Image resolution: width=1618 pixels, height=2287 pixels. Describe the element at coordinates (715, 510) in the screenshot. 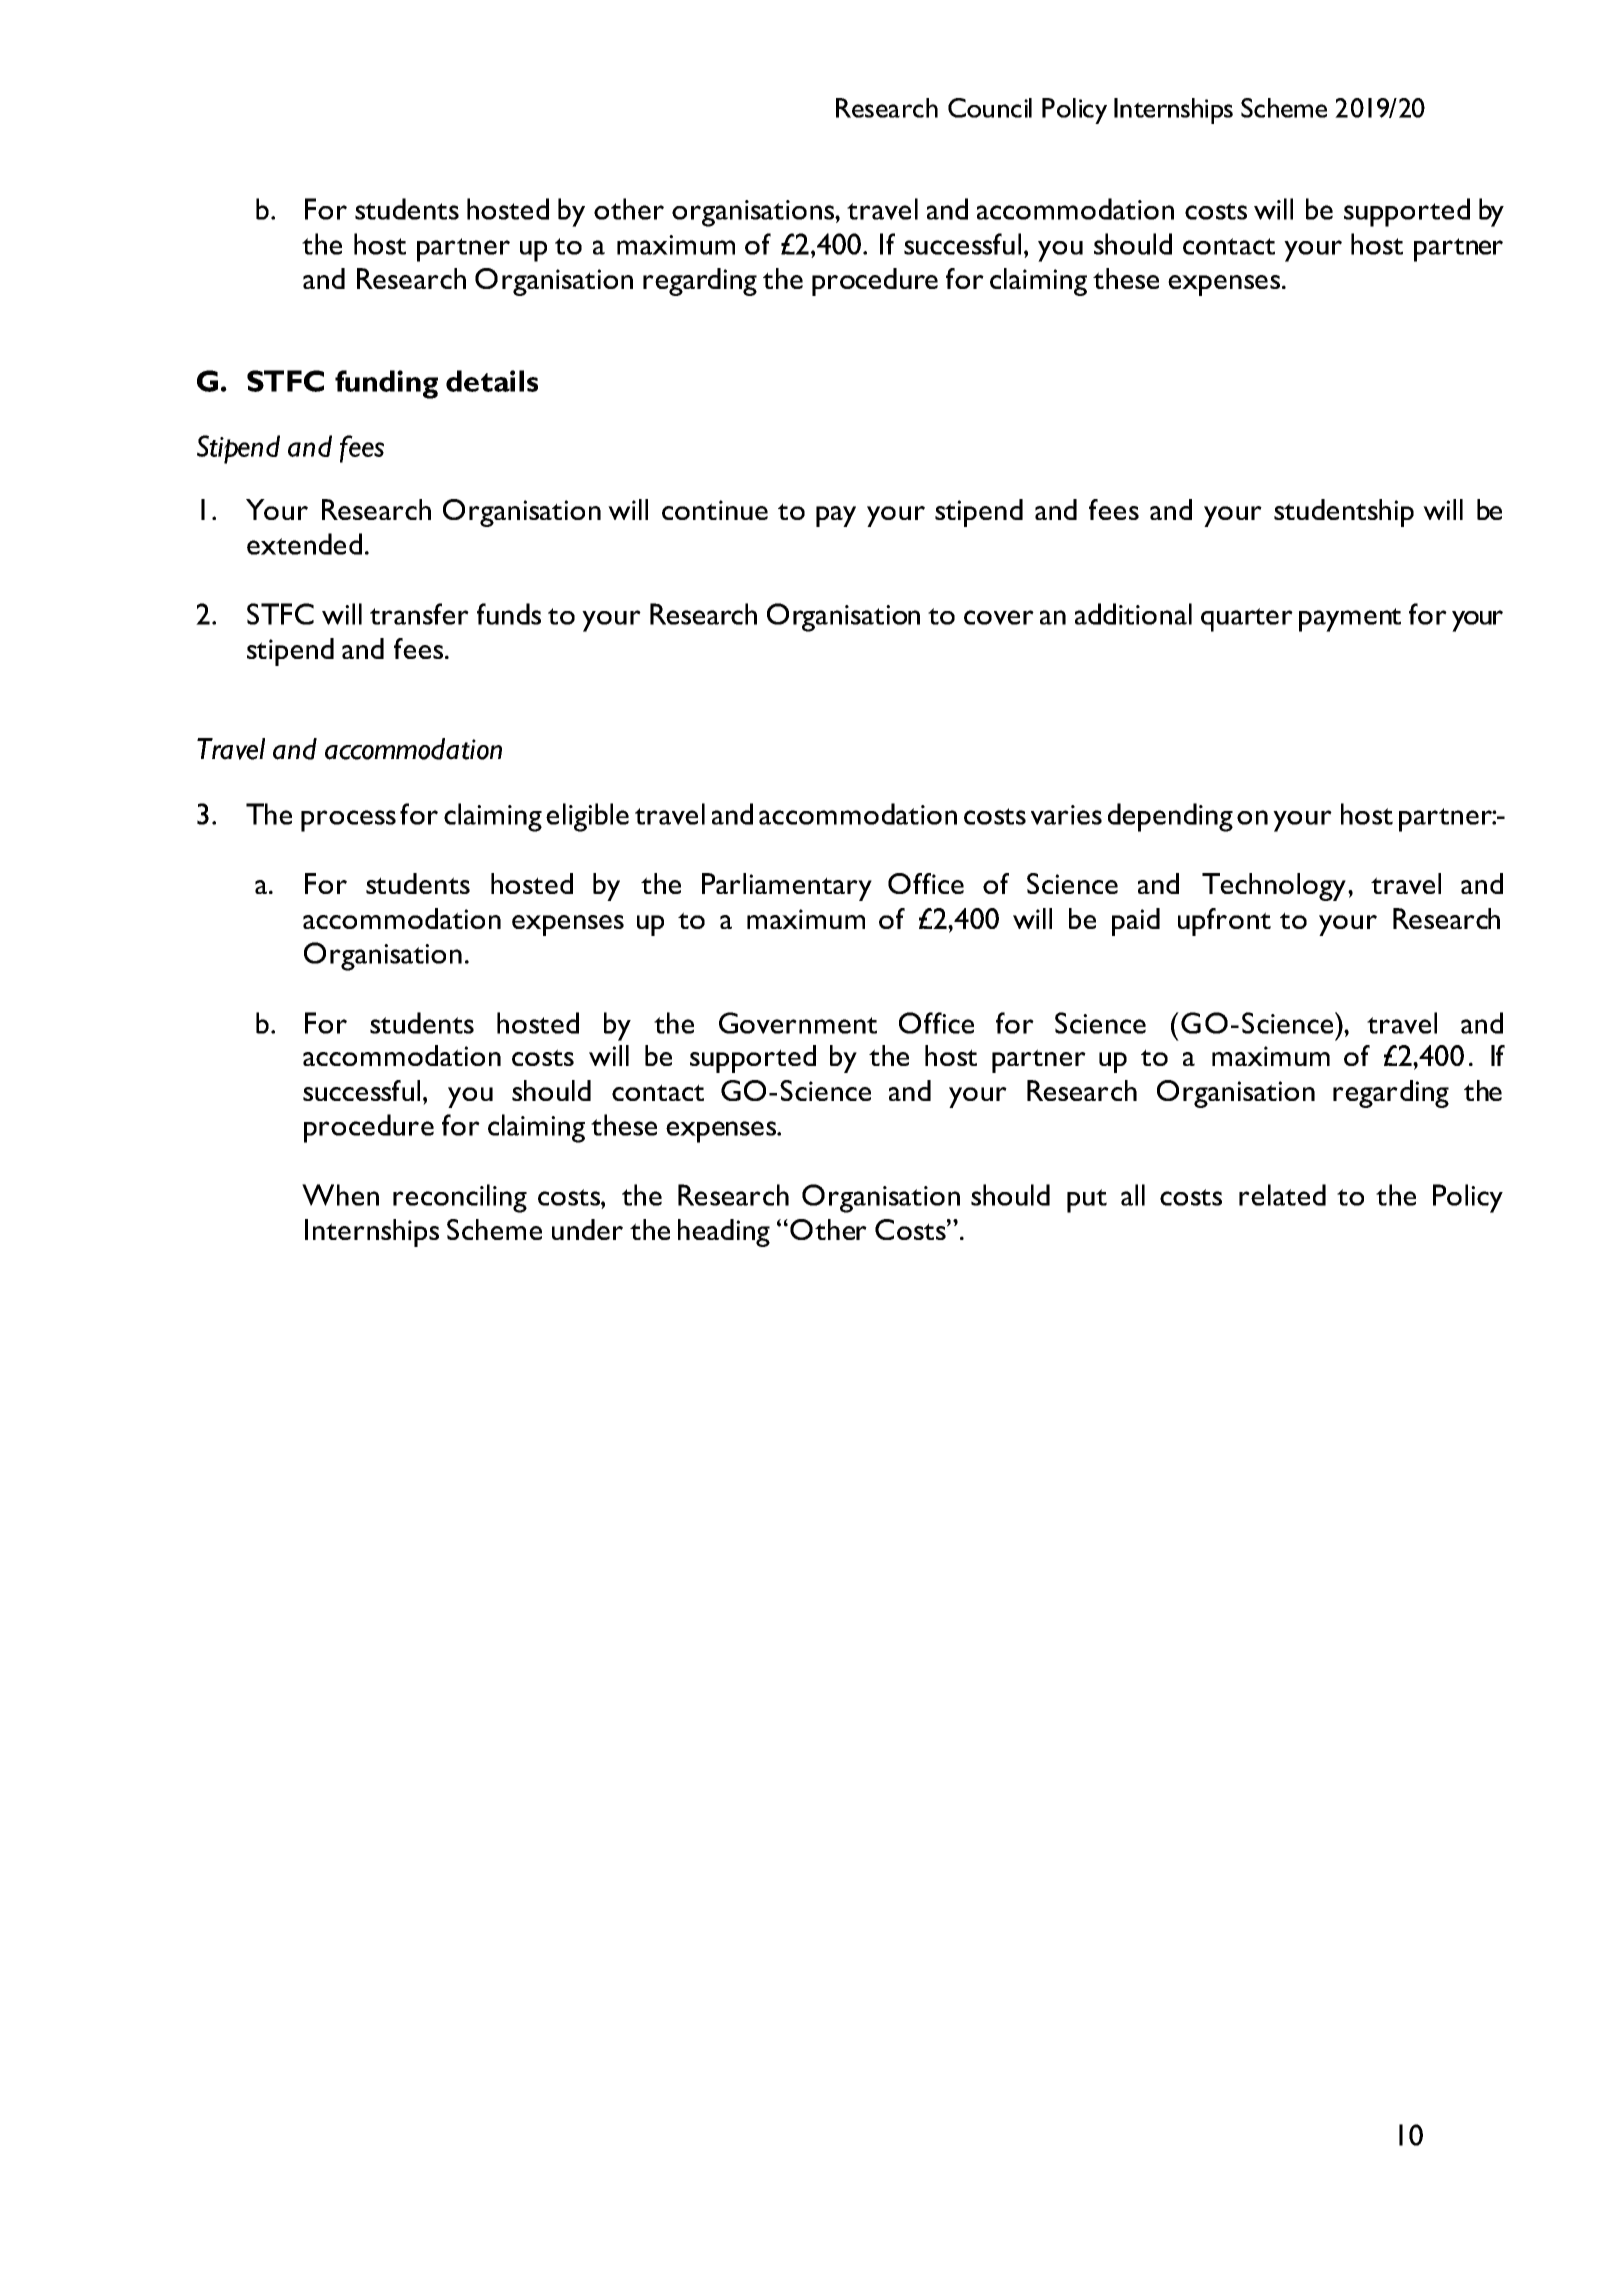

I see `continue` at that location.
